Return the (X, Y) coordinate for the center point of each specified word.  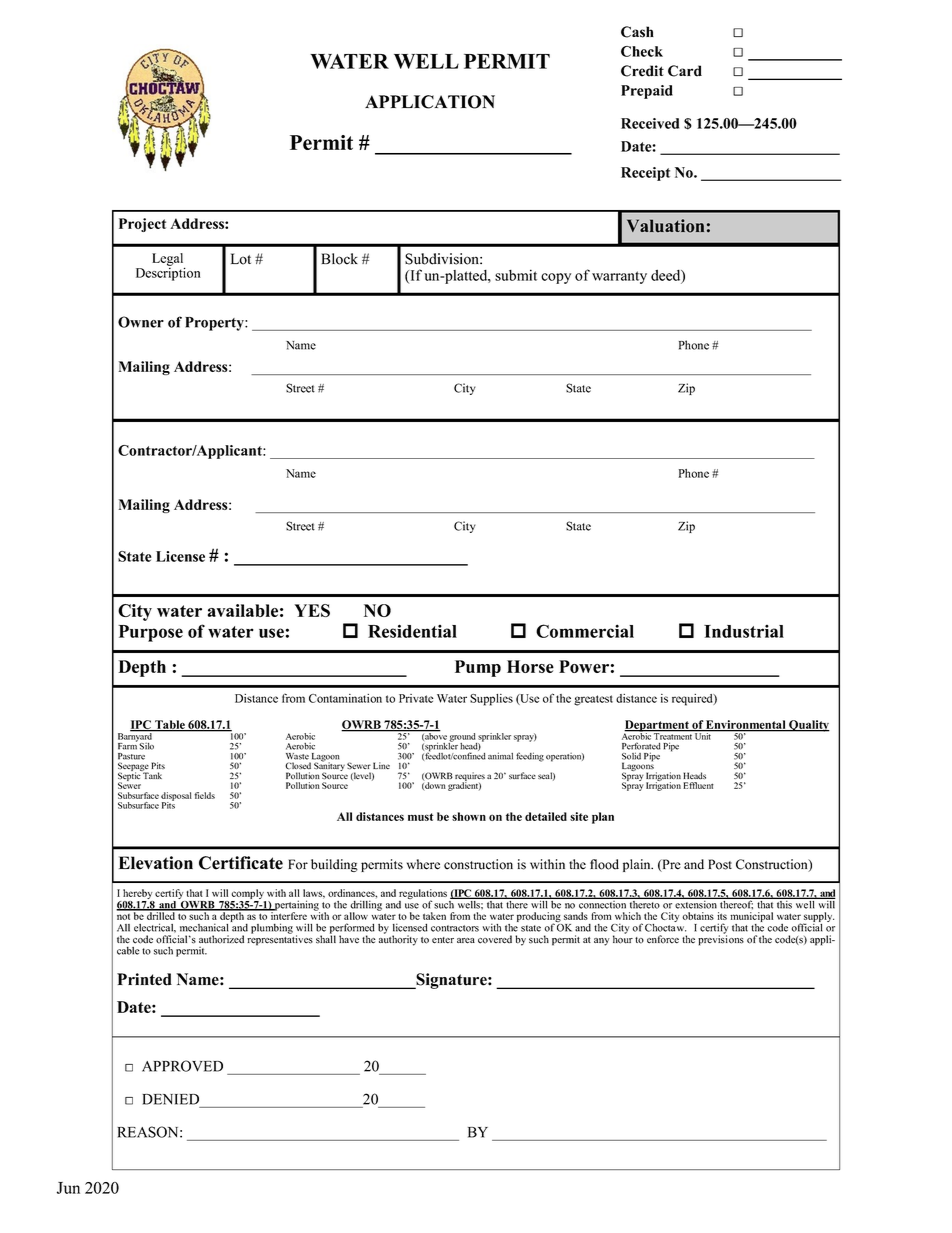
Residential (412, 631)
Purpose (150, 633)
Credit (642, 71)
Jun (68, 1188)
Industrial (744, 631)
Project (142, 225)
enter (443, 940)
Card (685, 71)
